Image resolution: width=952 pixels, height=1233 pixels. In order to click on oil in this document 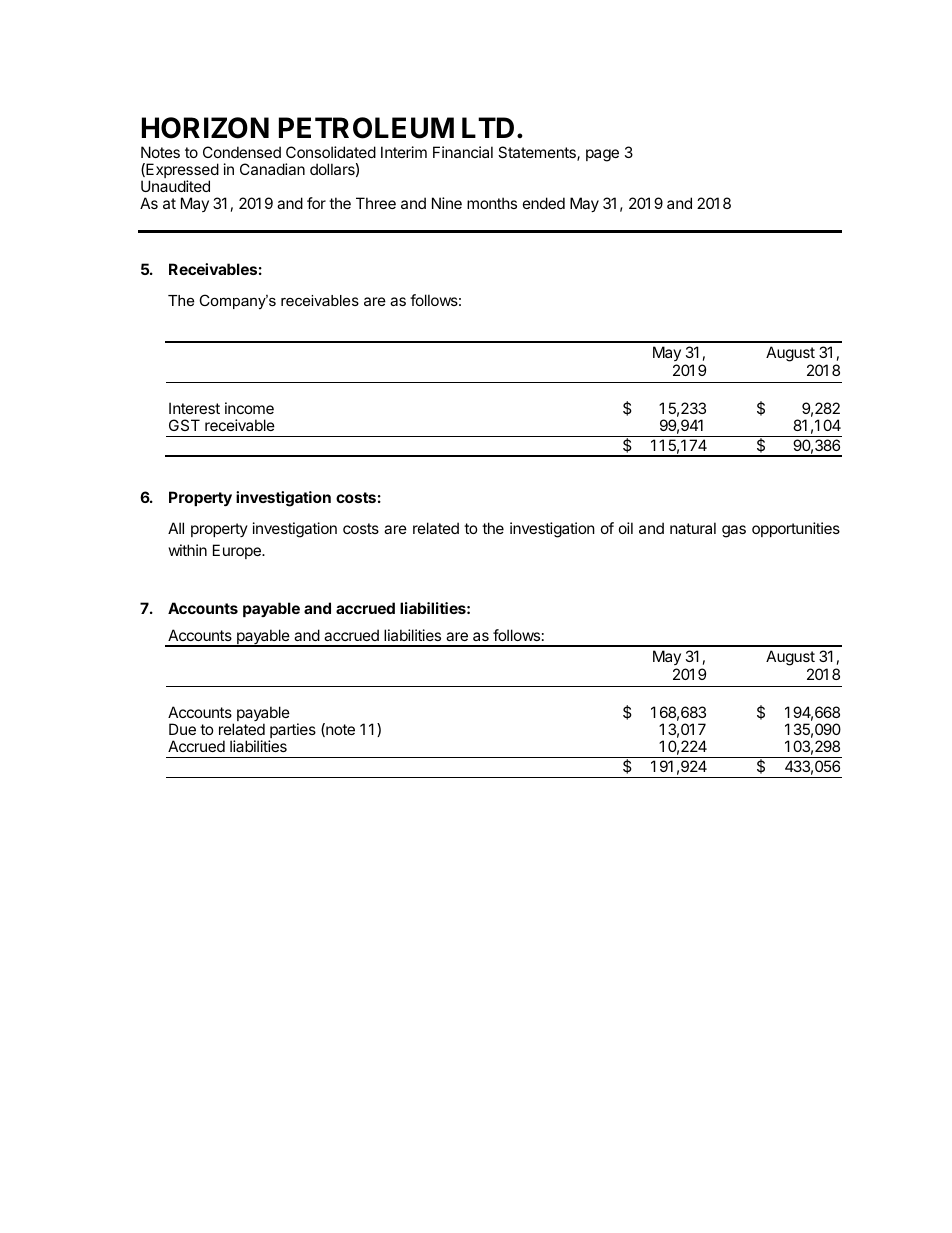, I will do `click(626, 528)`.
